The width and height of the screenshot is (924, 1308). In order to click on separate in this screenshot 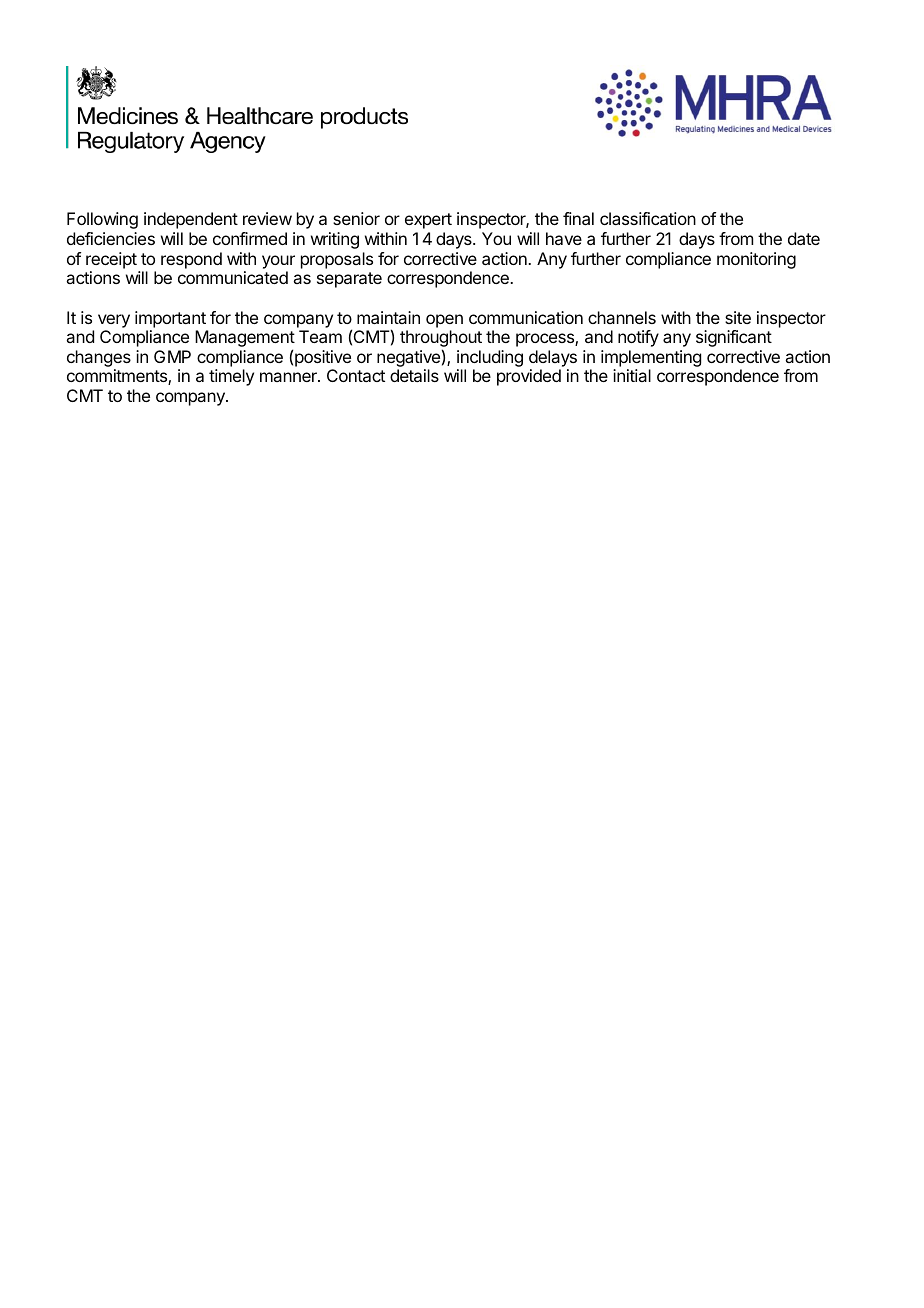, I will do `click(349, 280)`.
